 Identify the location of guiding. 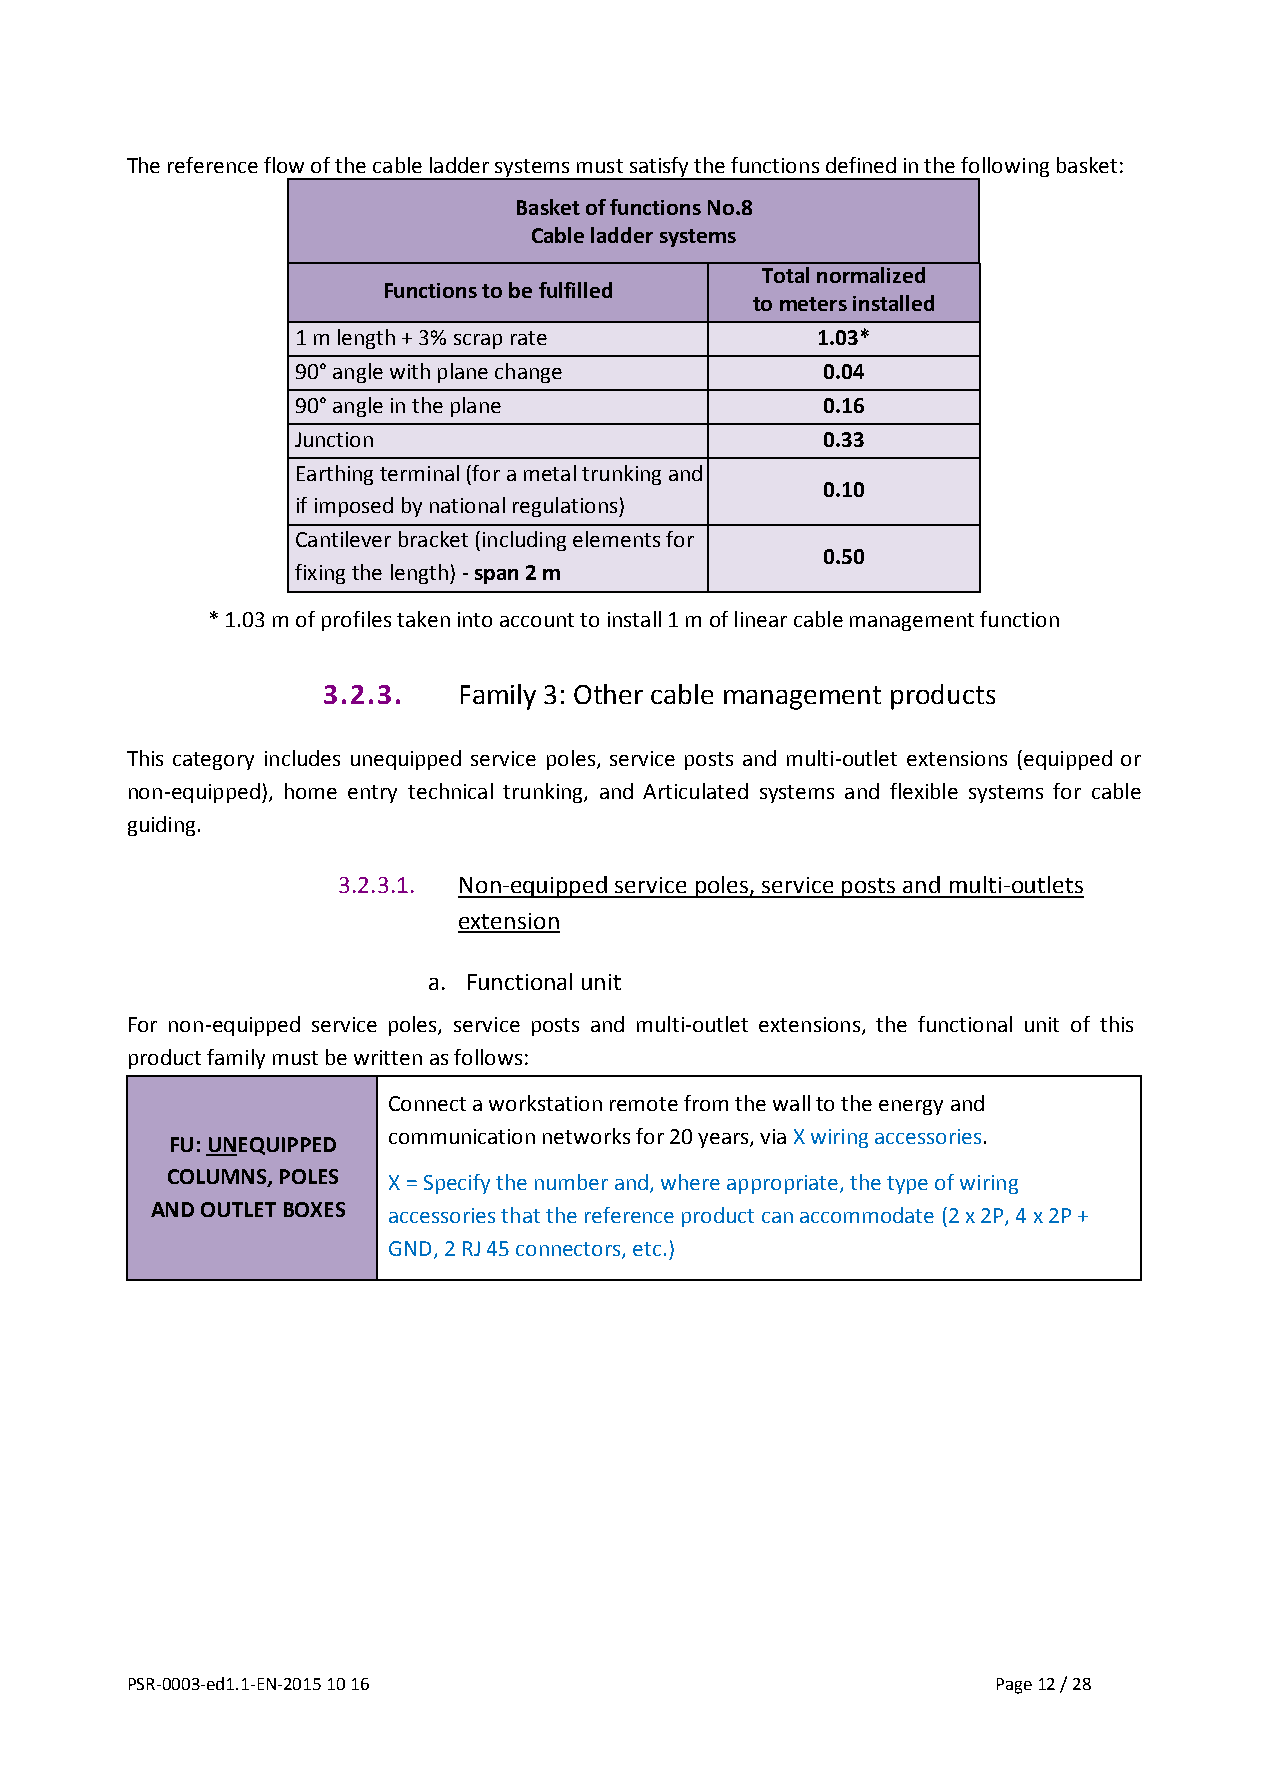
(161, 826).
